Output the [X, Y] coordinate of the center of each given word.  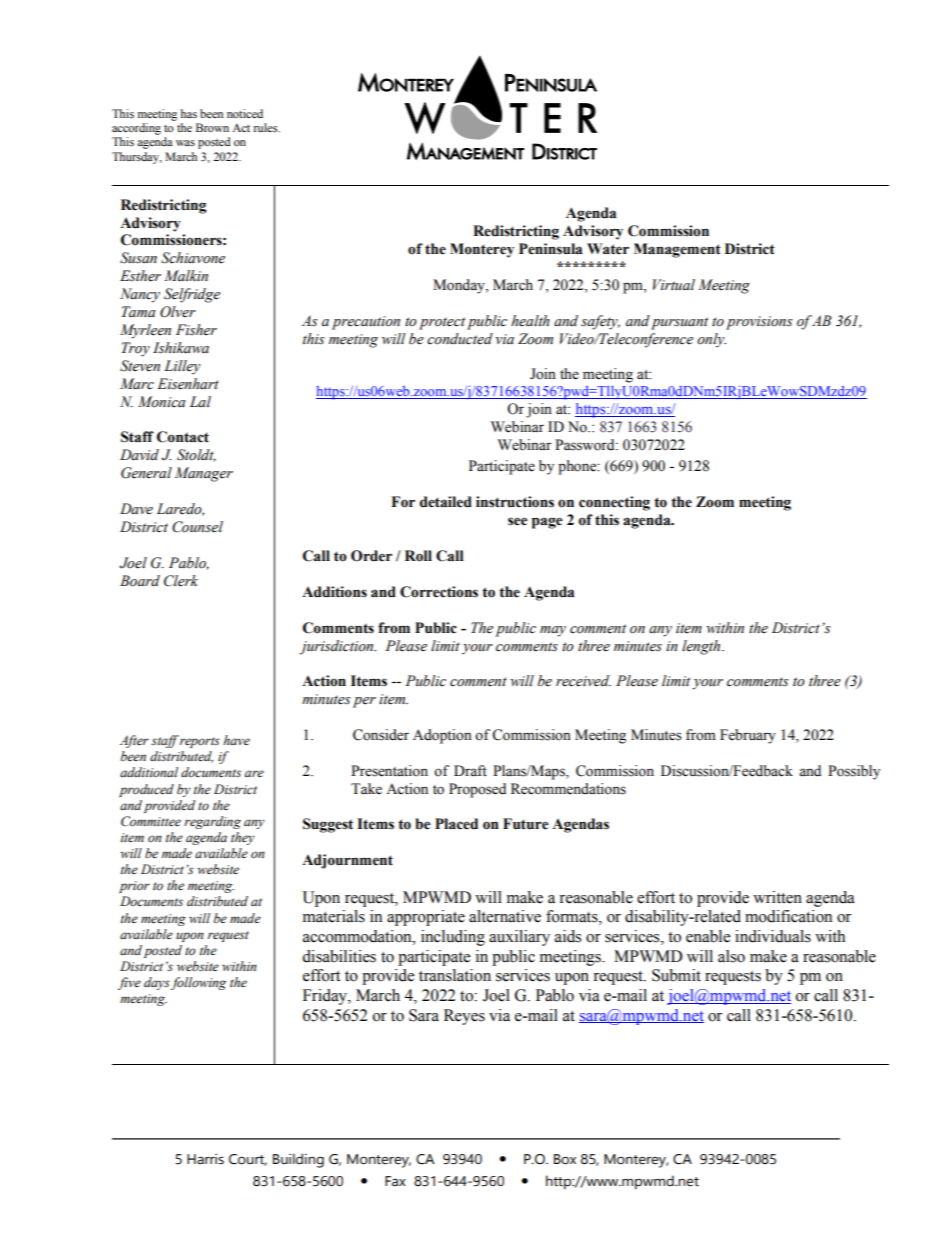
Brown [212, 127]
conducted [460, 339]
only [711, 340]
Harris [205, 1159]
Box [565, 1159]
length [702, 647]
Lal [200, 401]
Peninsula [551, 249]
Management [677, 250]
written [777, 897]
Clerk [181, 581]
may [553, 631]
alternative [505, 916]
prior [134, 887]
